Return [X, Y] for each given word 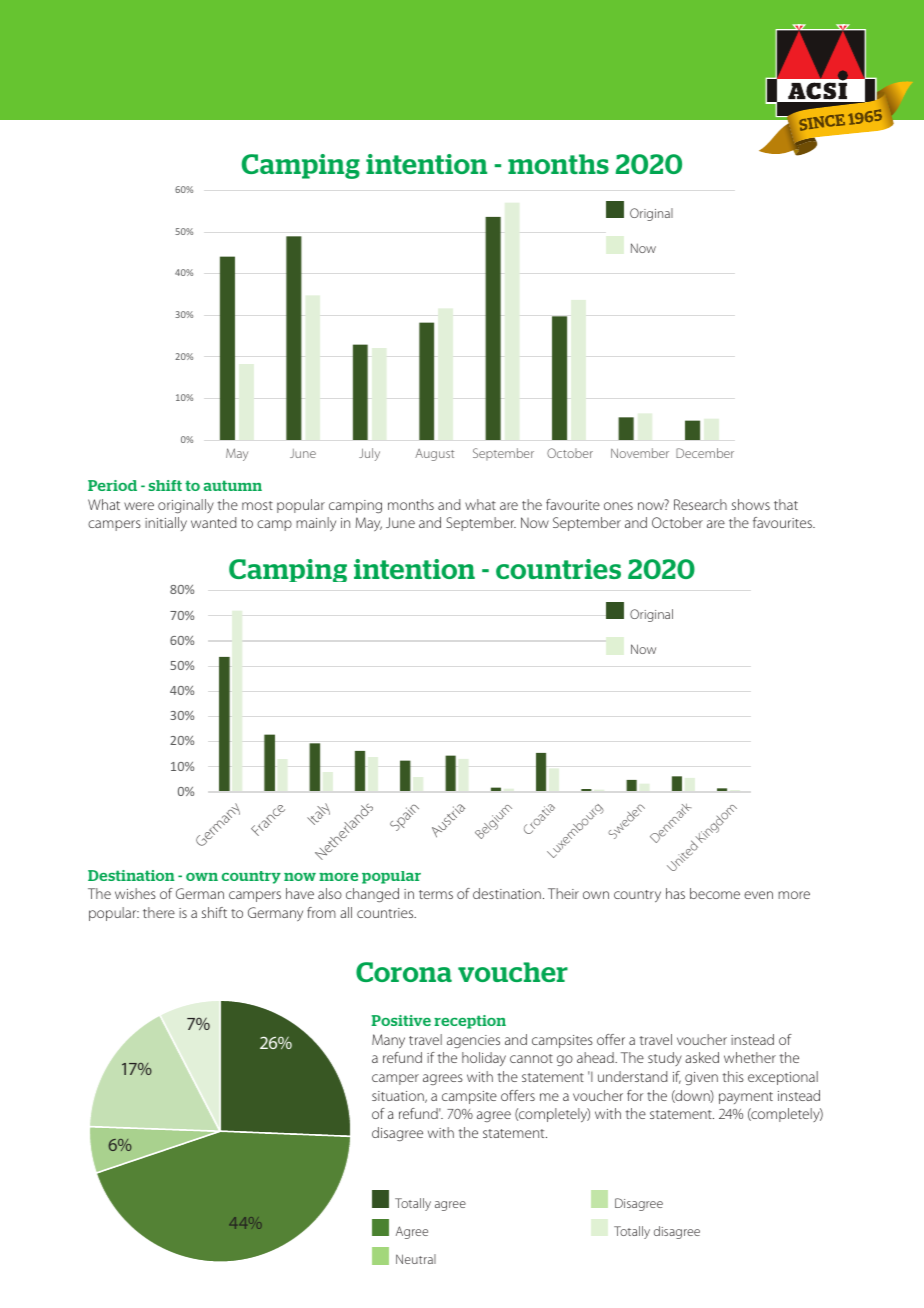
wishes [135, 893]
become [715, 893]
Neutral [416, 1259]
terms [436, 894]
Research [700, 504]
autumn [233, 485]
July [369, 454]
